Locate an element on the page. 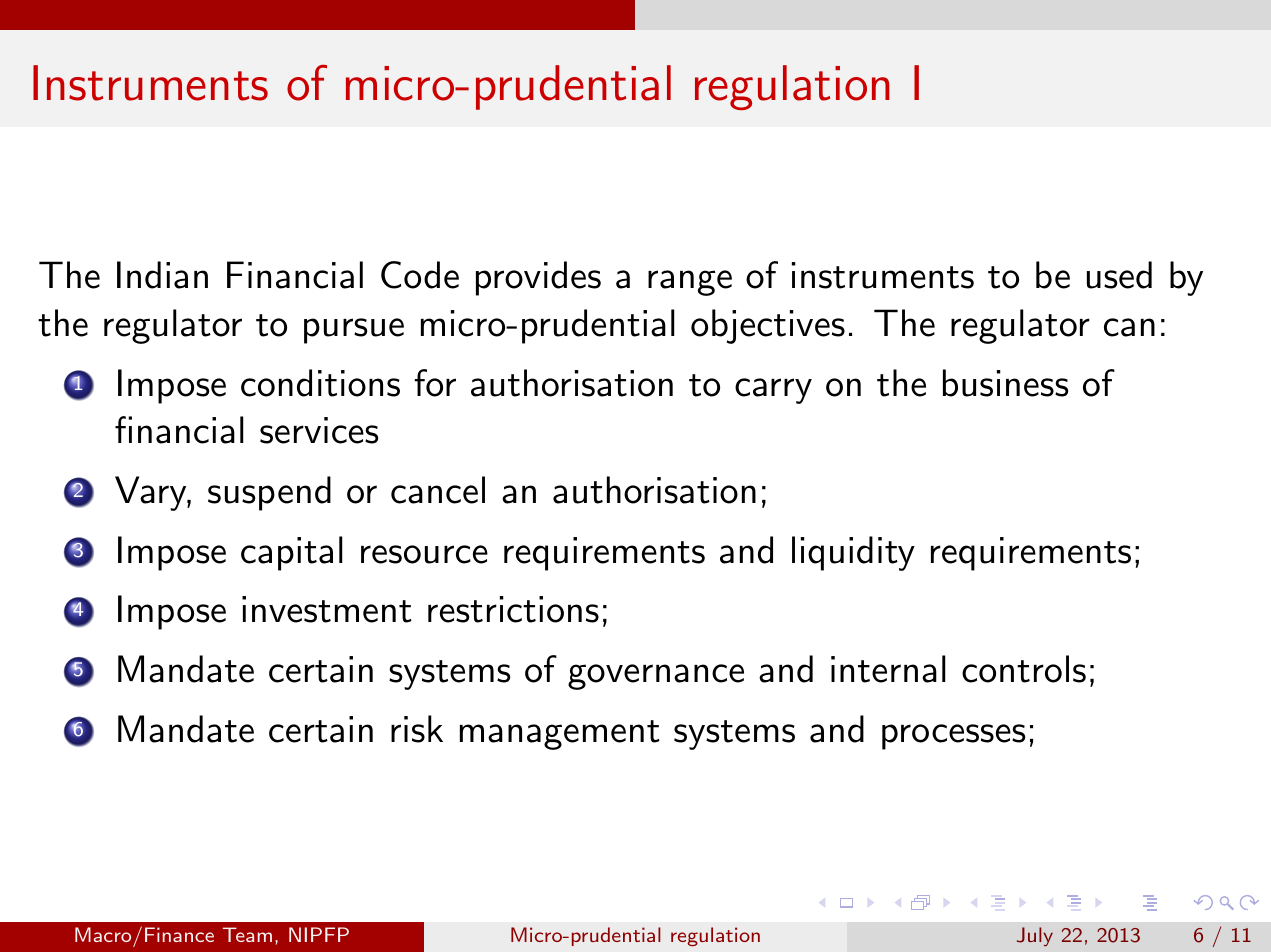  governance is located at coordinates (656, 677).
